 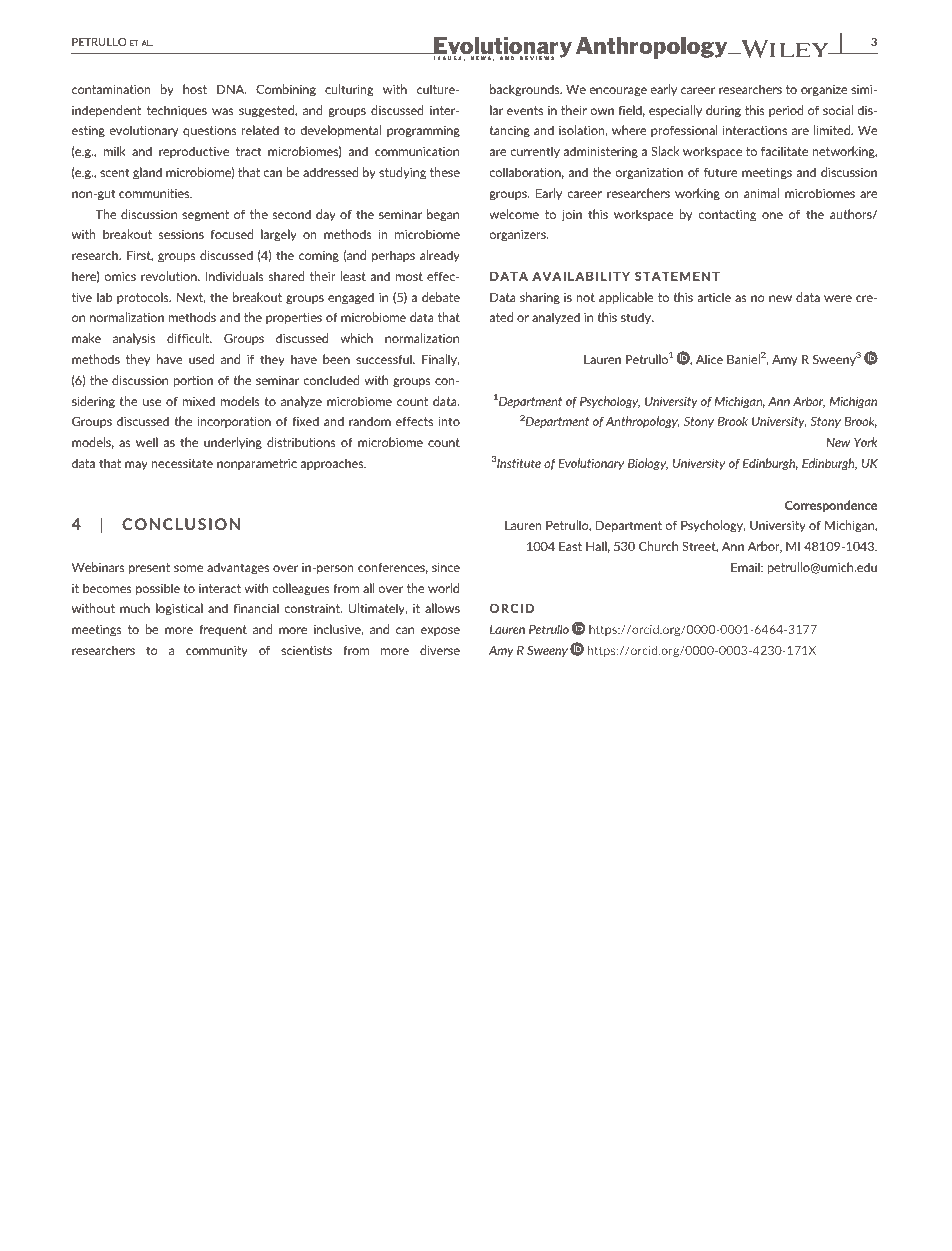 I want to click on expose, so click(x=440, y=631).
